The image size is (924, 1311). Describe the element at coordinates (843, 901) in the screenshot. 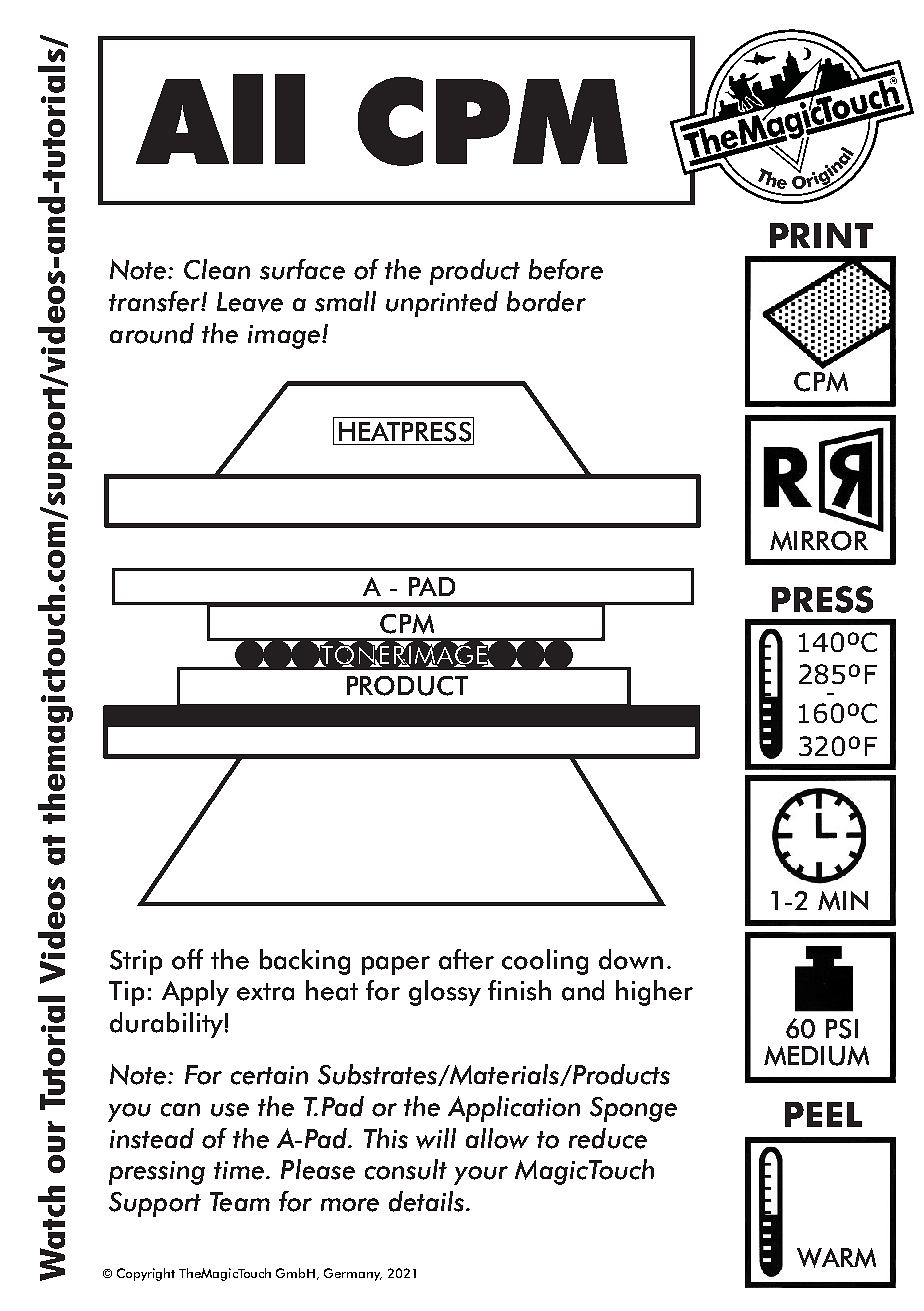

I see `MIN` at that location.
